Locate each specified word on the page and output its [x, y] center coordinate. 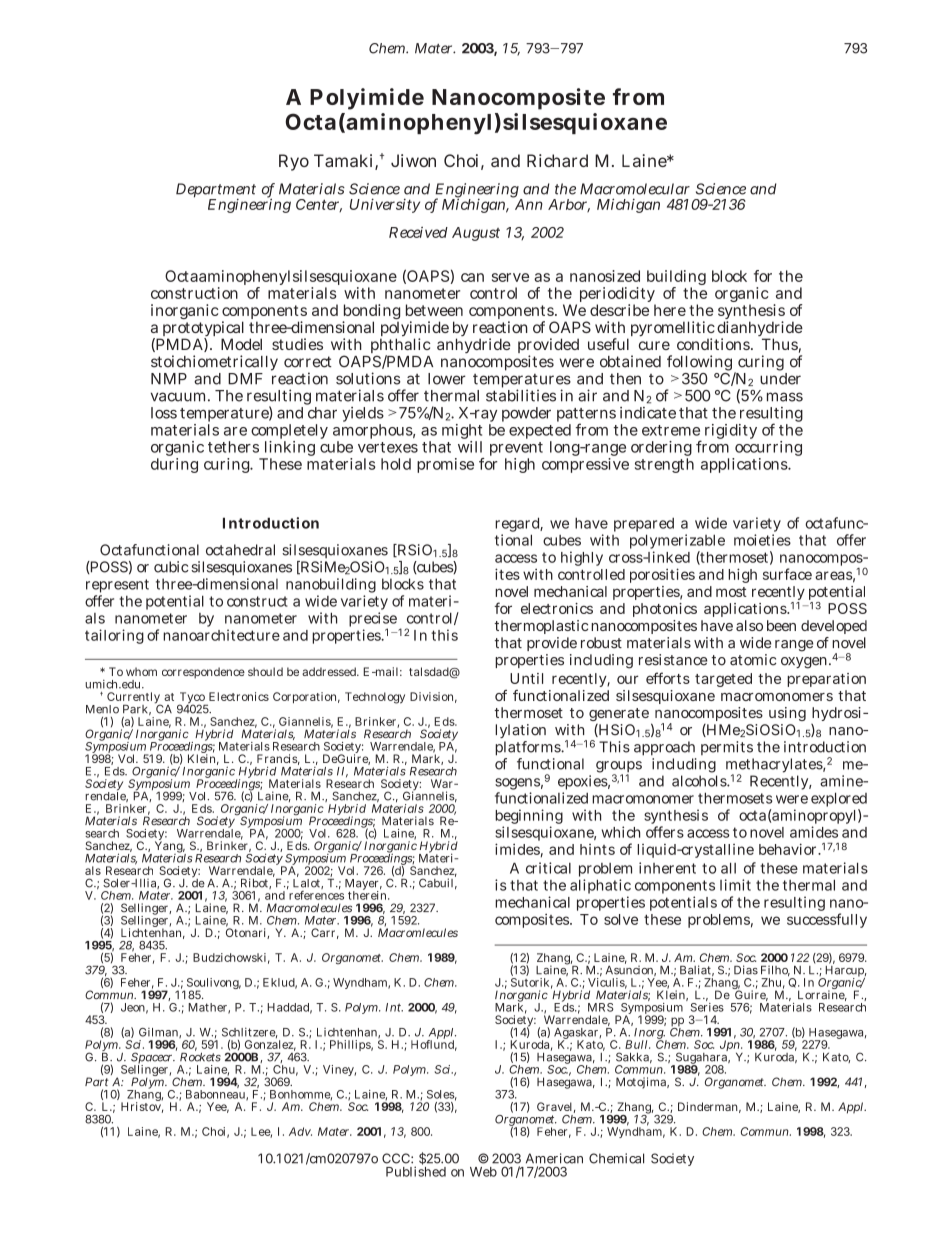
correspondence [203, 673]
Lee [261, 1132]
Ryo [294, 162]
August [476, 234]
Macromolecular [635, 189]
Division [433, 697]
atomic [753, 660]
